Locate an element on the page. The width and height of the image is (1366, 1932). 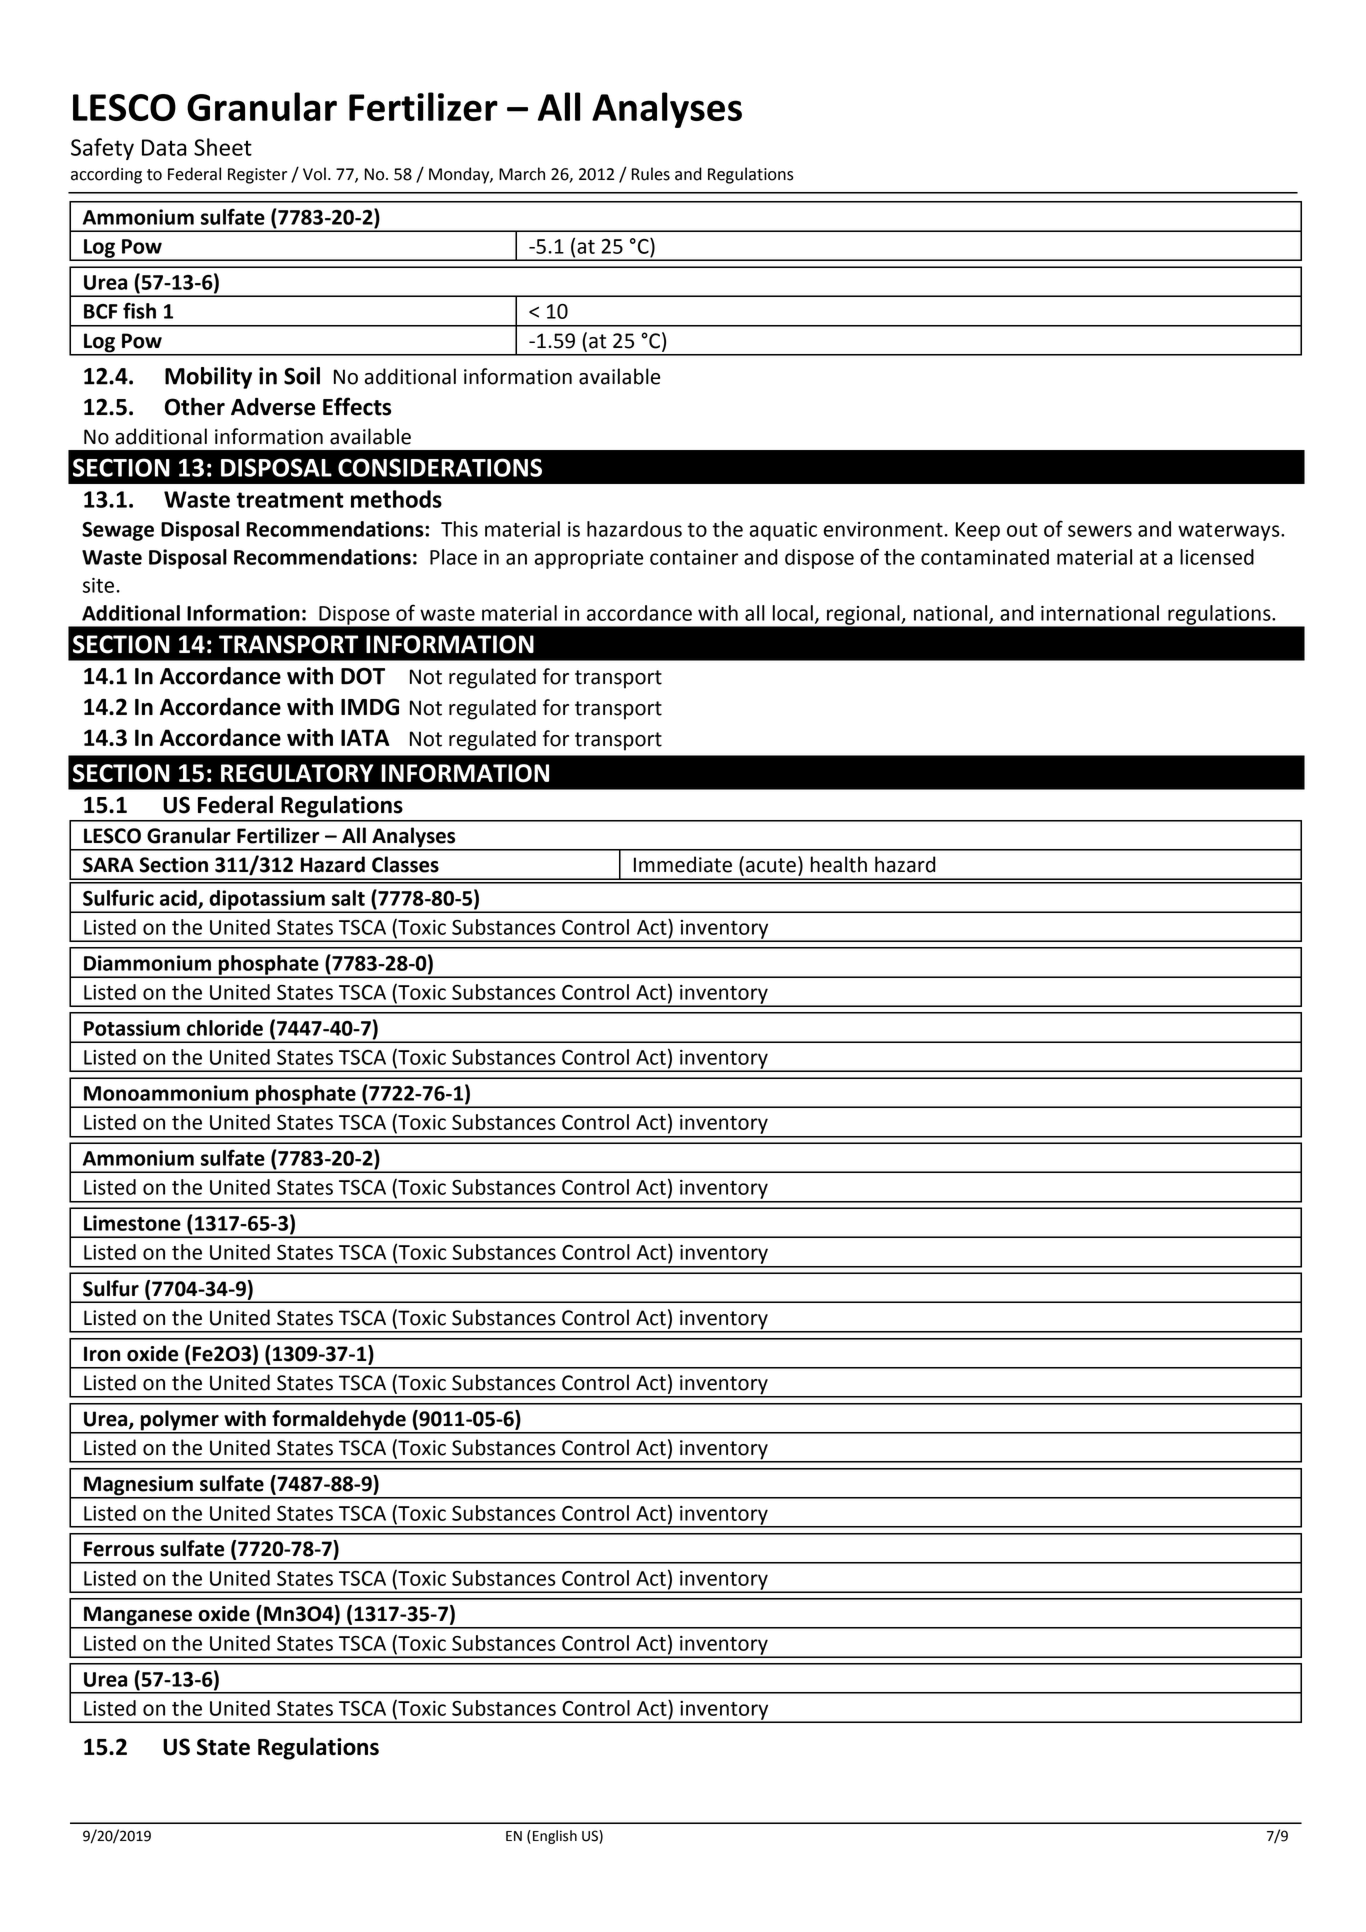
Register is located at coordinates (257, 176).
